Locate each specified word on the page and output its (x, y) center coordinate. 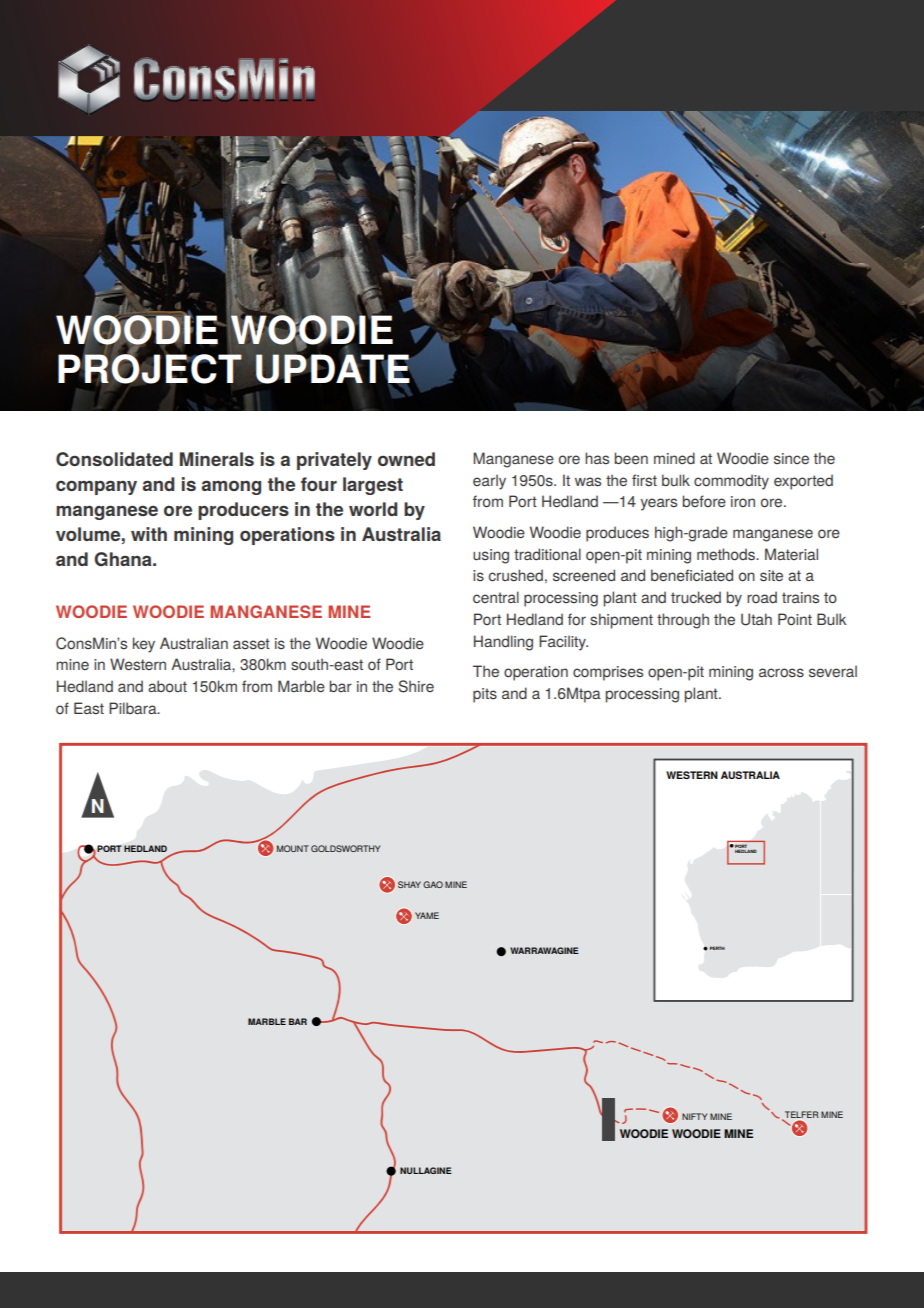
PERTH (717, 948)
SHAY (409, 884)
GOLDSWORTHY (345, 848)
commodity (731, 482)
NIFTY (694, 1116)
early (489, 482)
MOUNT (293, 848)
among (231, 487)
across (781, 672)
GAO (433, 884)
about (167, 686)
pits (485, 695)
